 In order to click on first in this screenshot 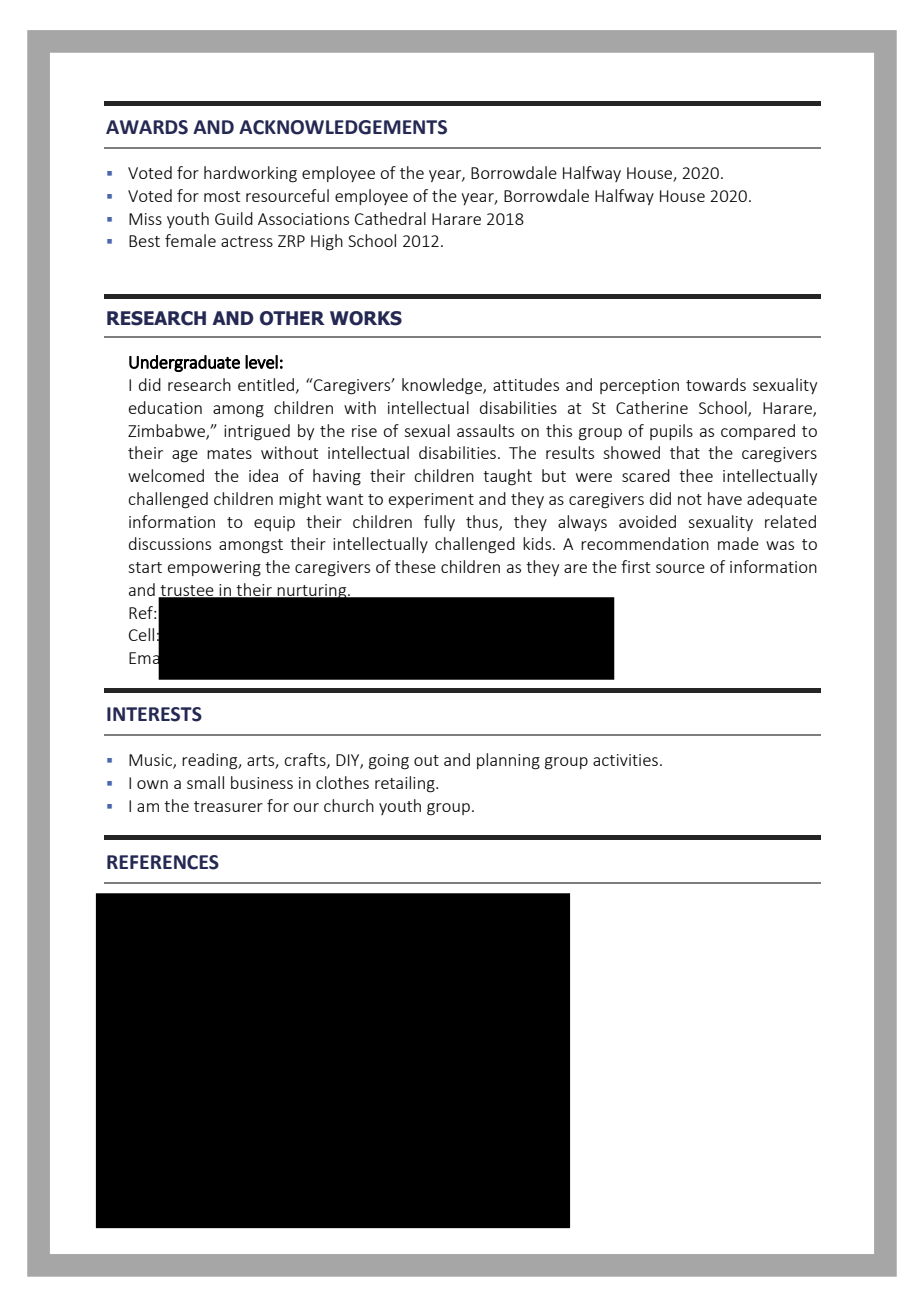, I will do `click(635, 566)`.
